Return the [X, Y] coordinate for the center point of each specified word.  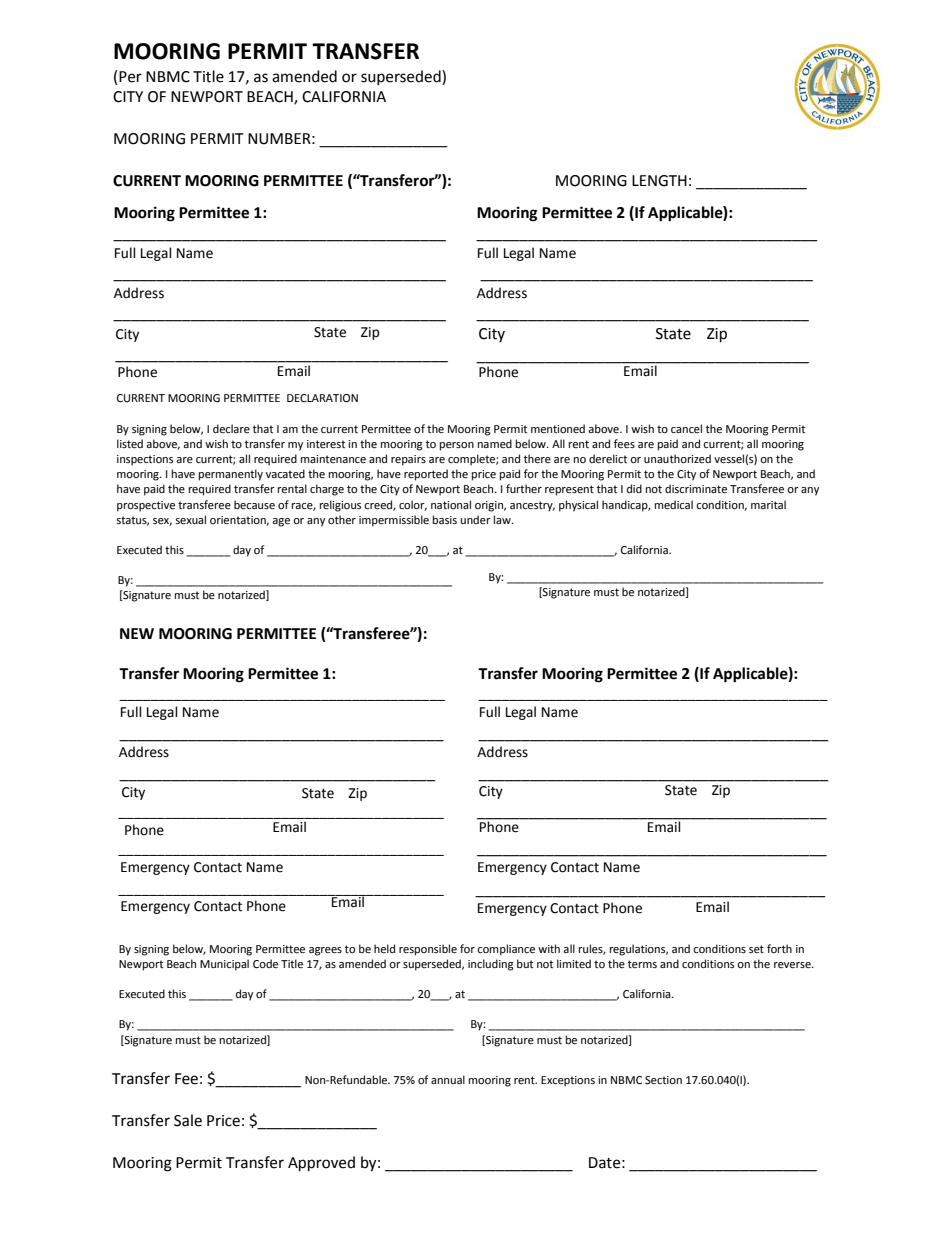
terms [642, 964]
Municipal [224, 965]
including [491, 965]
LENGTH [659, 181]
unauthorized [677, 459]
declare [231, 429]
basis [445, 519]
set [756, 949]
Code [265, 964]
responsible [428, 950]
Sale [188, 1120]
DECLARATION [322, 398]
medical [674, 505]
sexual [191, 520]
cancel [686, 428]
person [457, 446]
